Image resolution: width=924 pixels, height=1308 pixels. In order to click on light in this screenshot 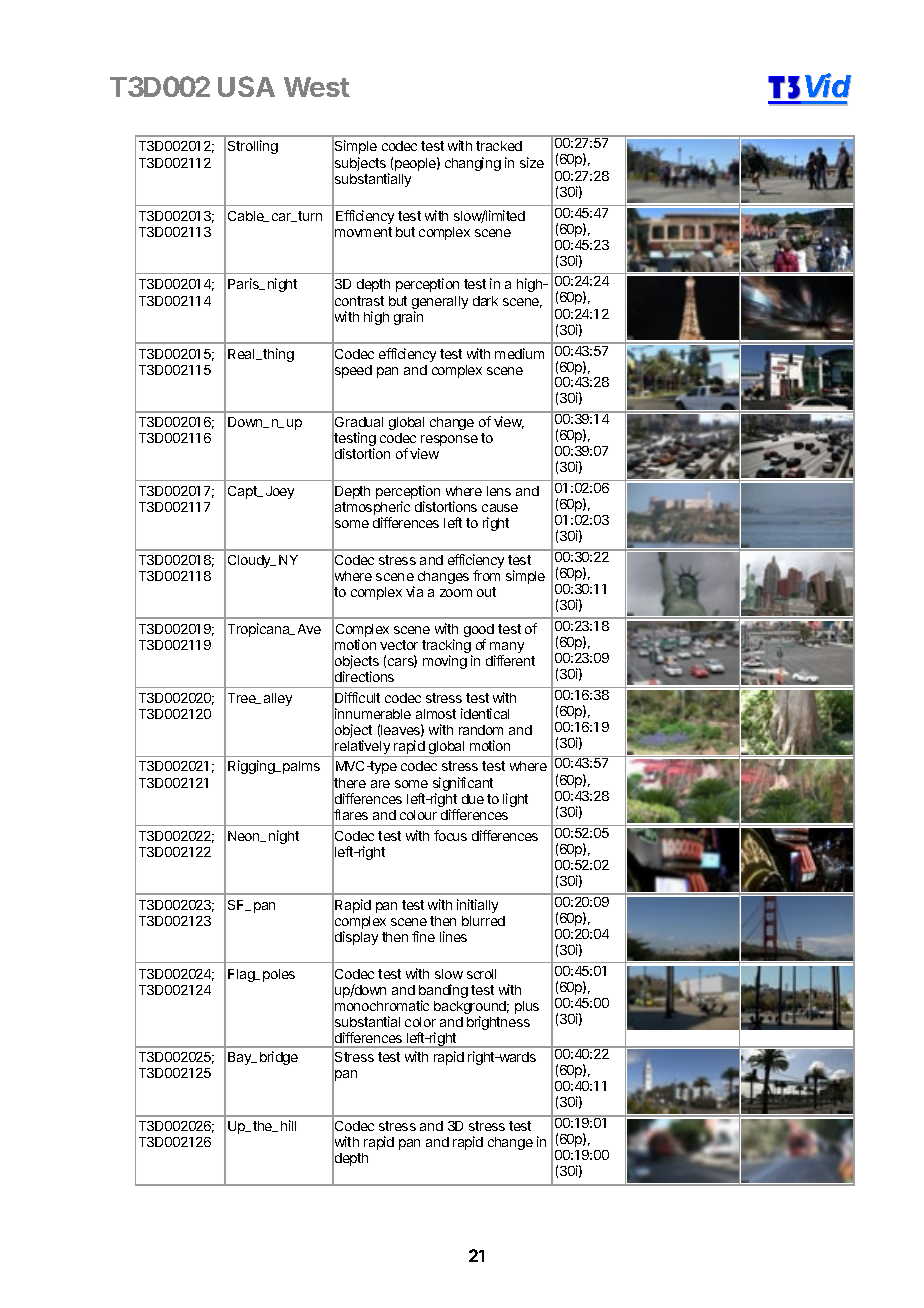, I will do `click(515, 800)`.
